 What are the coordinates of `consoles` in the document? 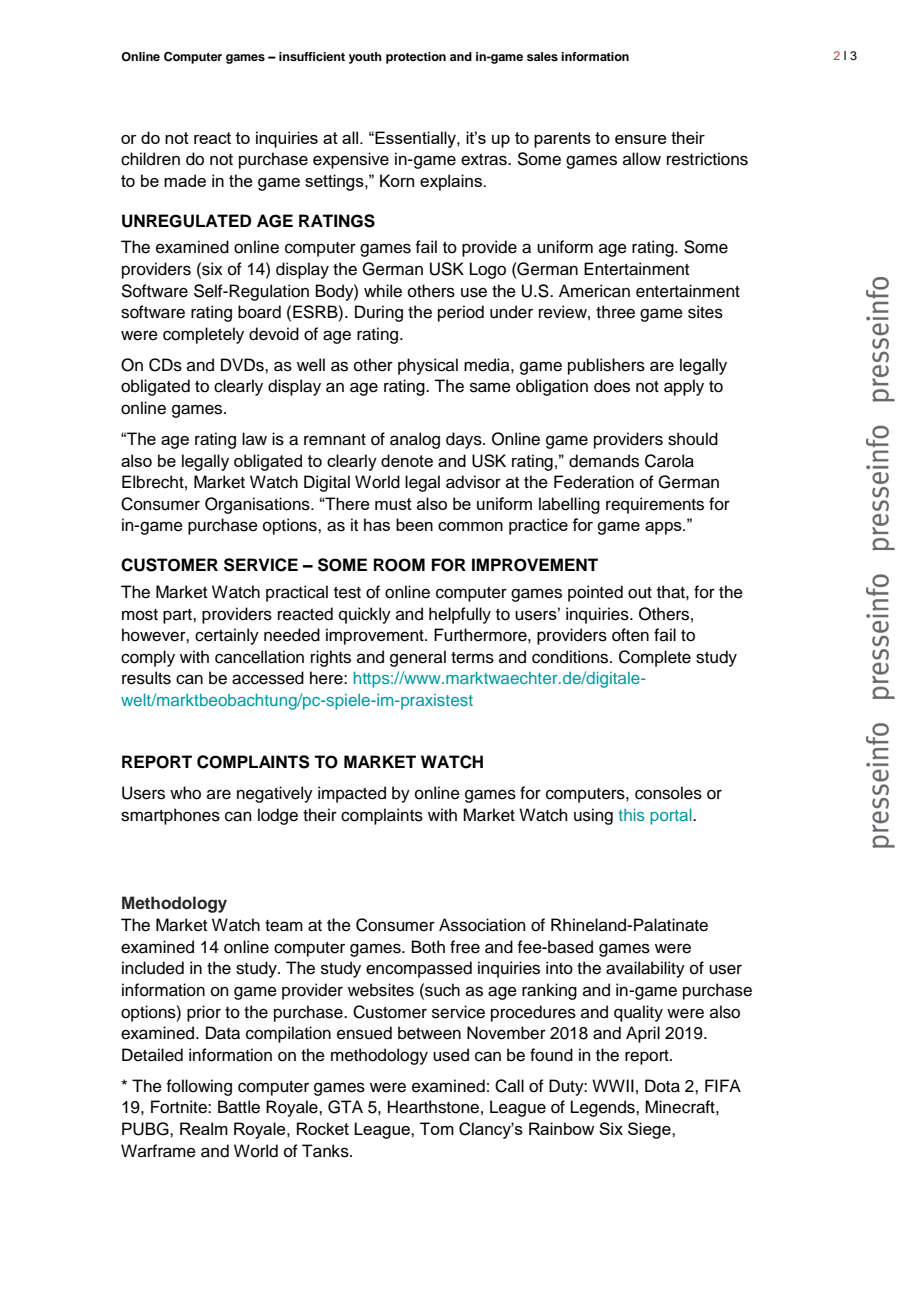 It's located at (668, 793).
